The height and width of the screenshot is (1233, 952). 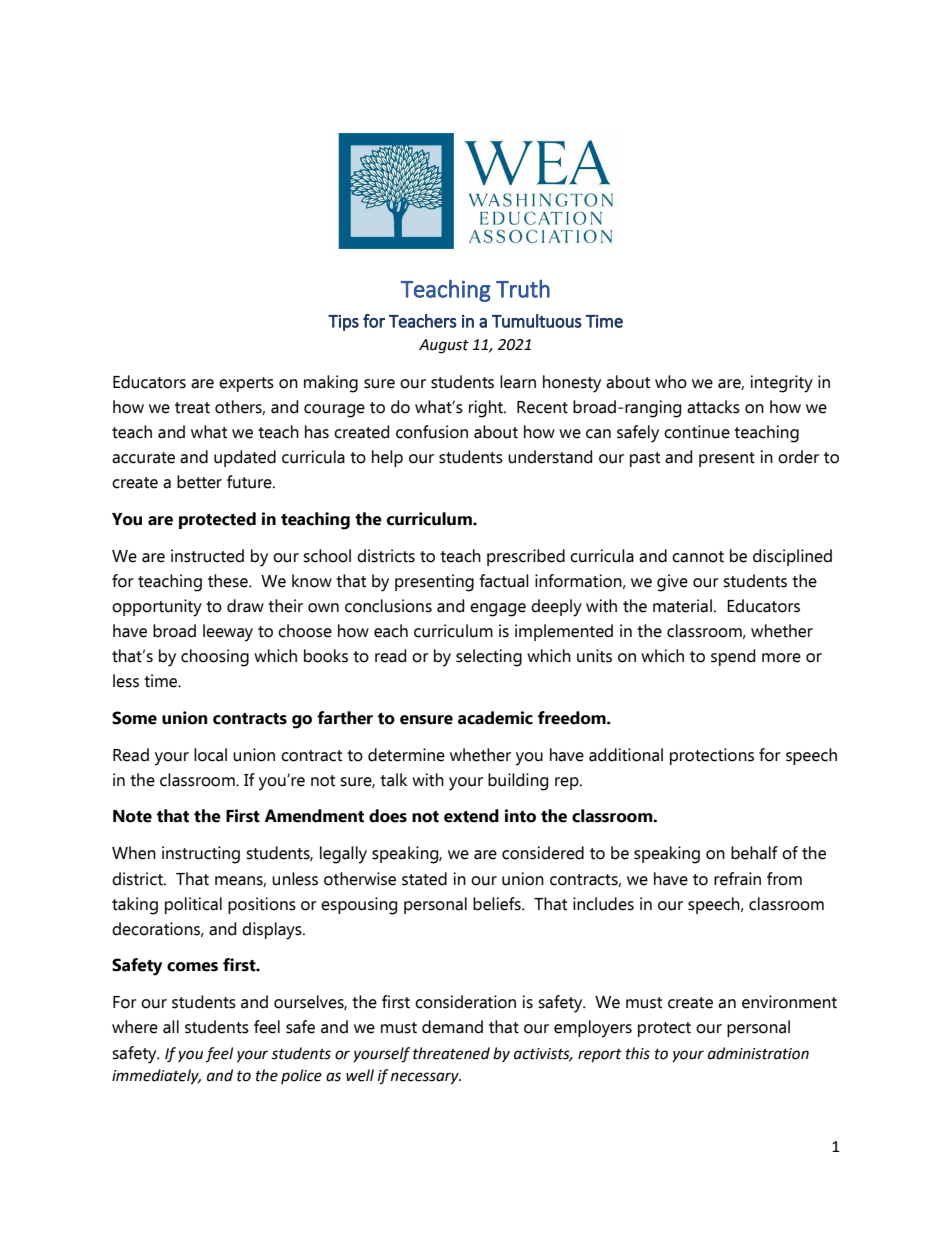 What do you see at coordinates (156, 1077) in the screenshot?
I see `immediately` at bounding box center [156, 1077].
